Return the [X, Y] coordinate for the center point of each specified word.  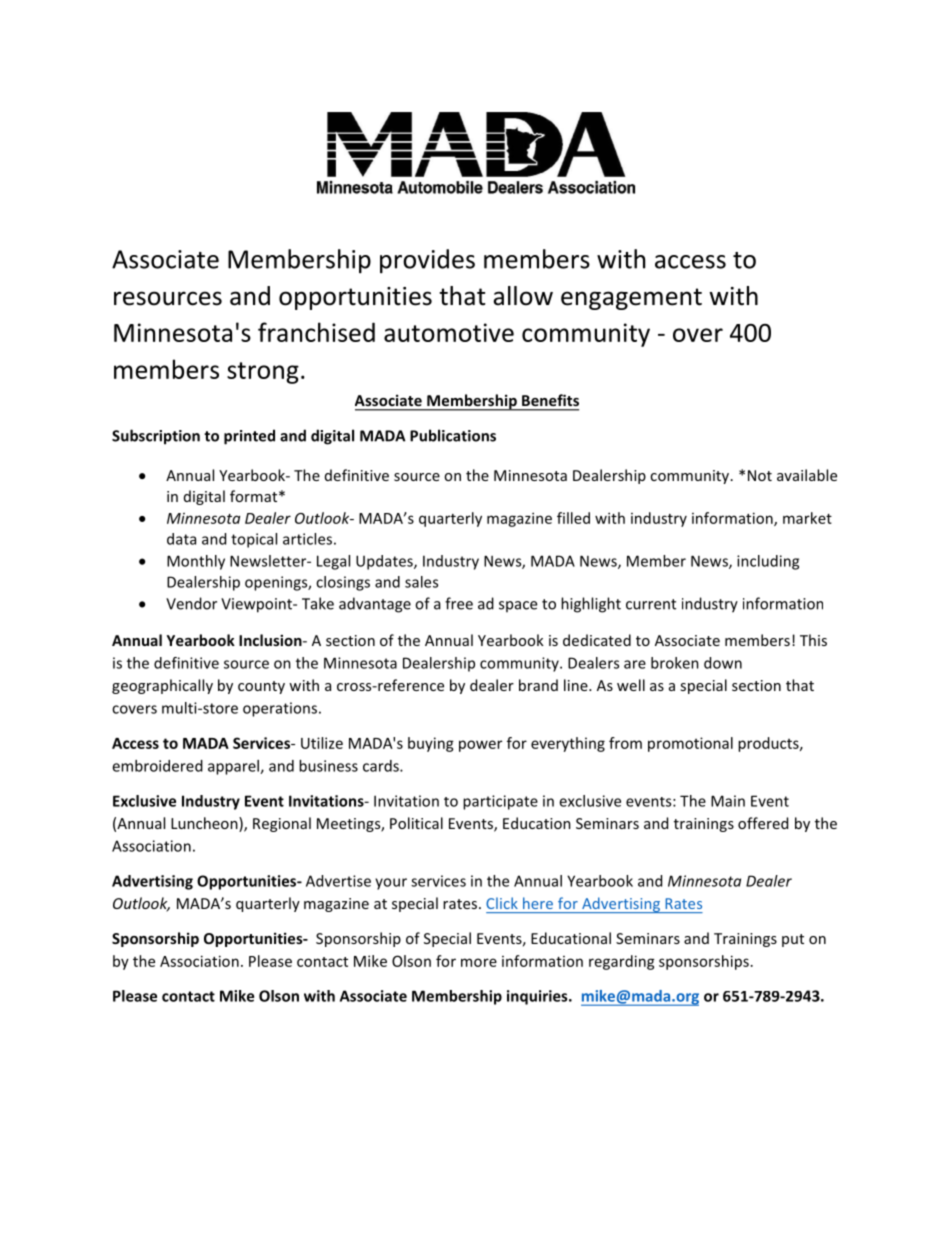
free [459, 603]
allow [523, 296]
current [651, 604]
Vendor [191, 603]
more [479, 962]
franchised [316, 332]
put [793, 940]
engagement [631, 299]
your [391, 884]
